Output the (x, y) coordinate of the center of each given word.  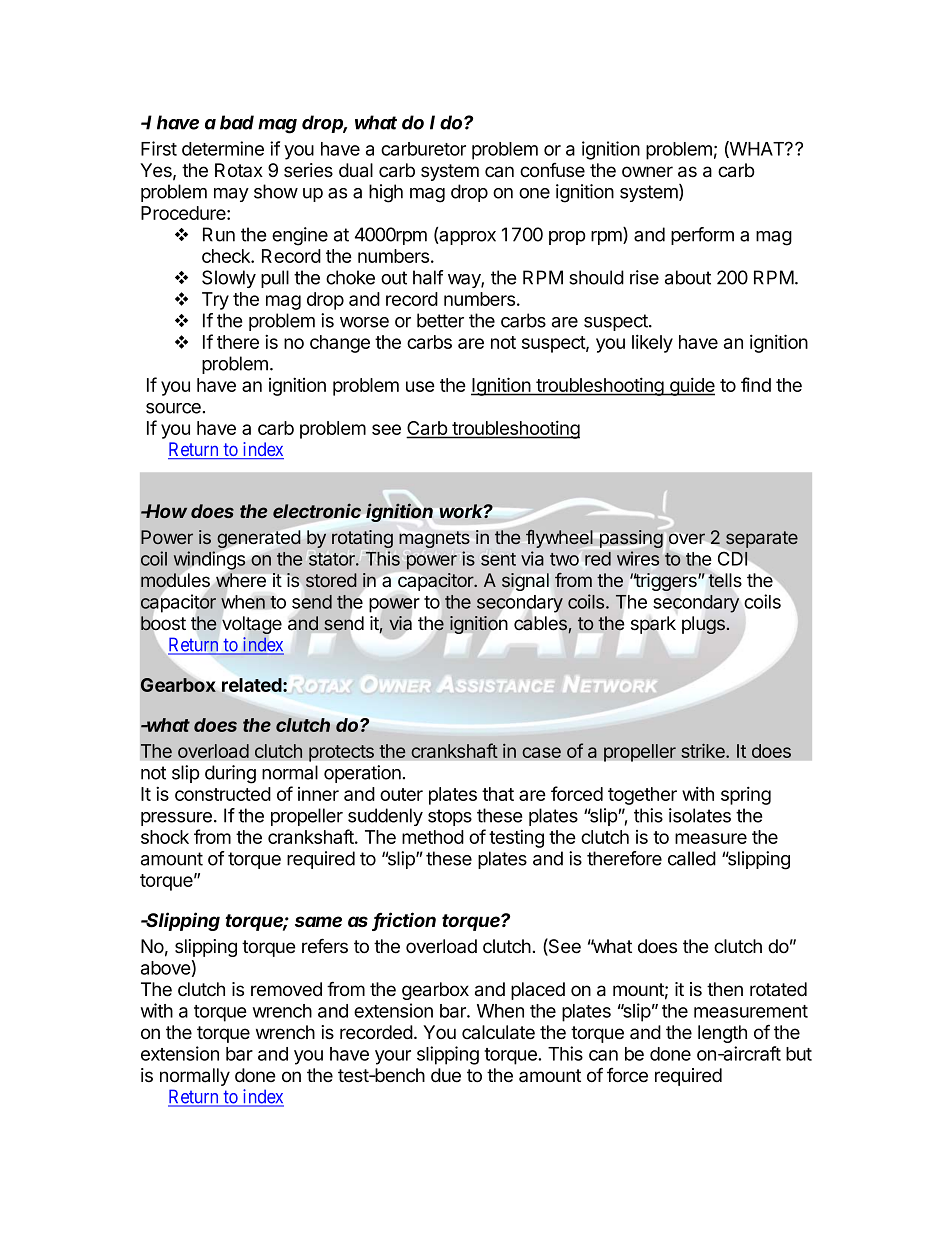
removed (286, 989)
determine (223, 148)
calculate (498, 1032)
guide (691, 386)
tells (725, 580)
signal (525, 582)
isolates (700, 815)
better (440, 320)
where (241, 580)
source (173, 408)
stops (450, 817)
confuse (552, 170)
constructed (223, 794)
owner (647, 172)
